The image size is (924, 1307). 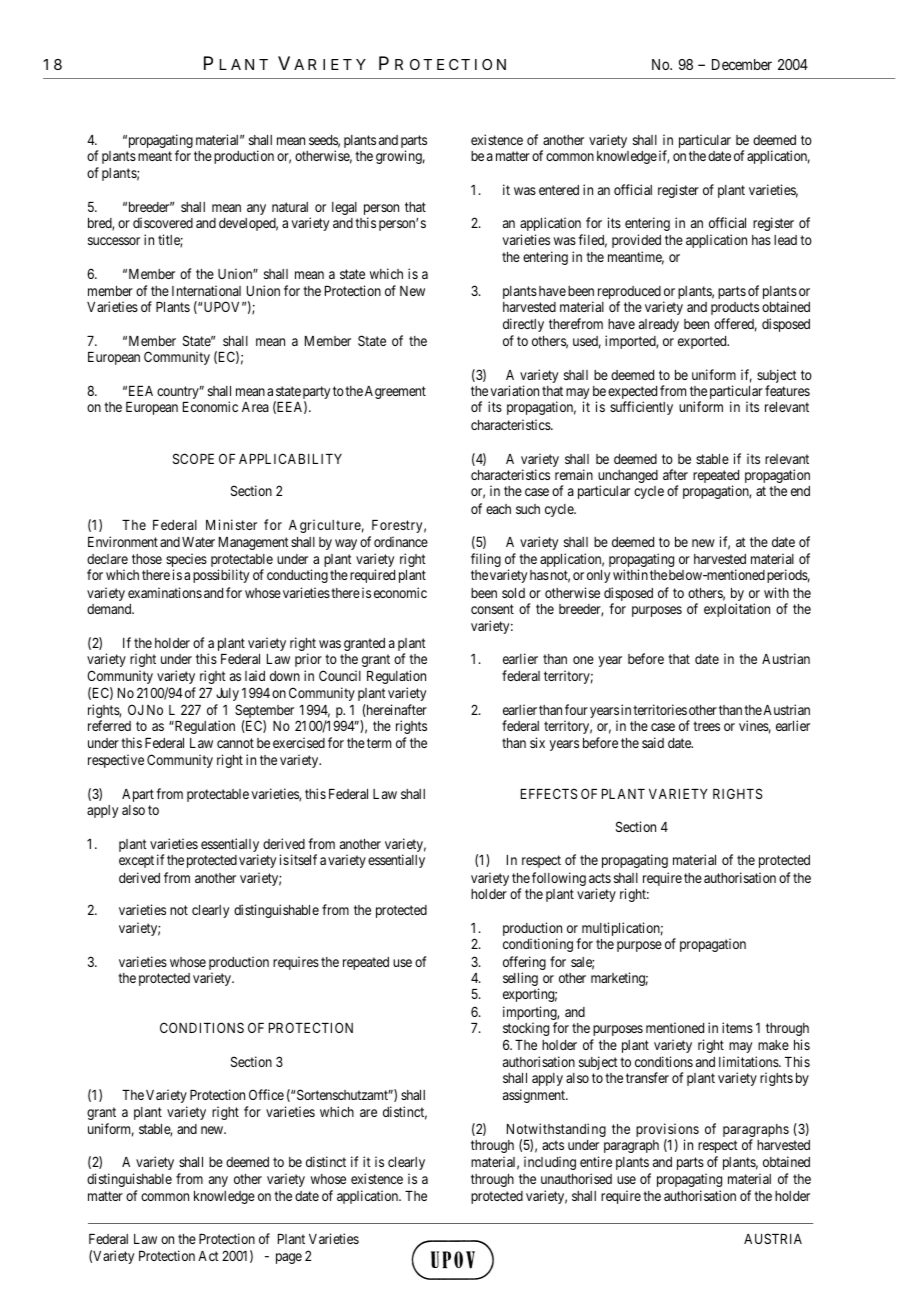 What do you see at coordinates (559, 190) in the screenshot?
I see `entered` at bounding box center [559, 190].
